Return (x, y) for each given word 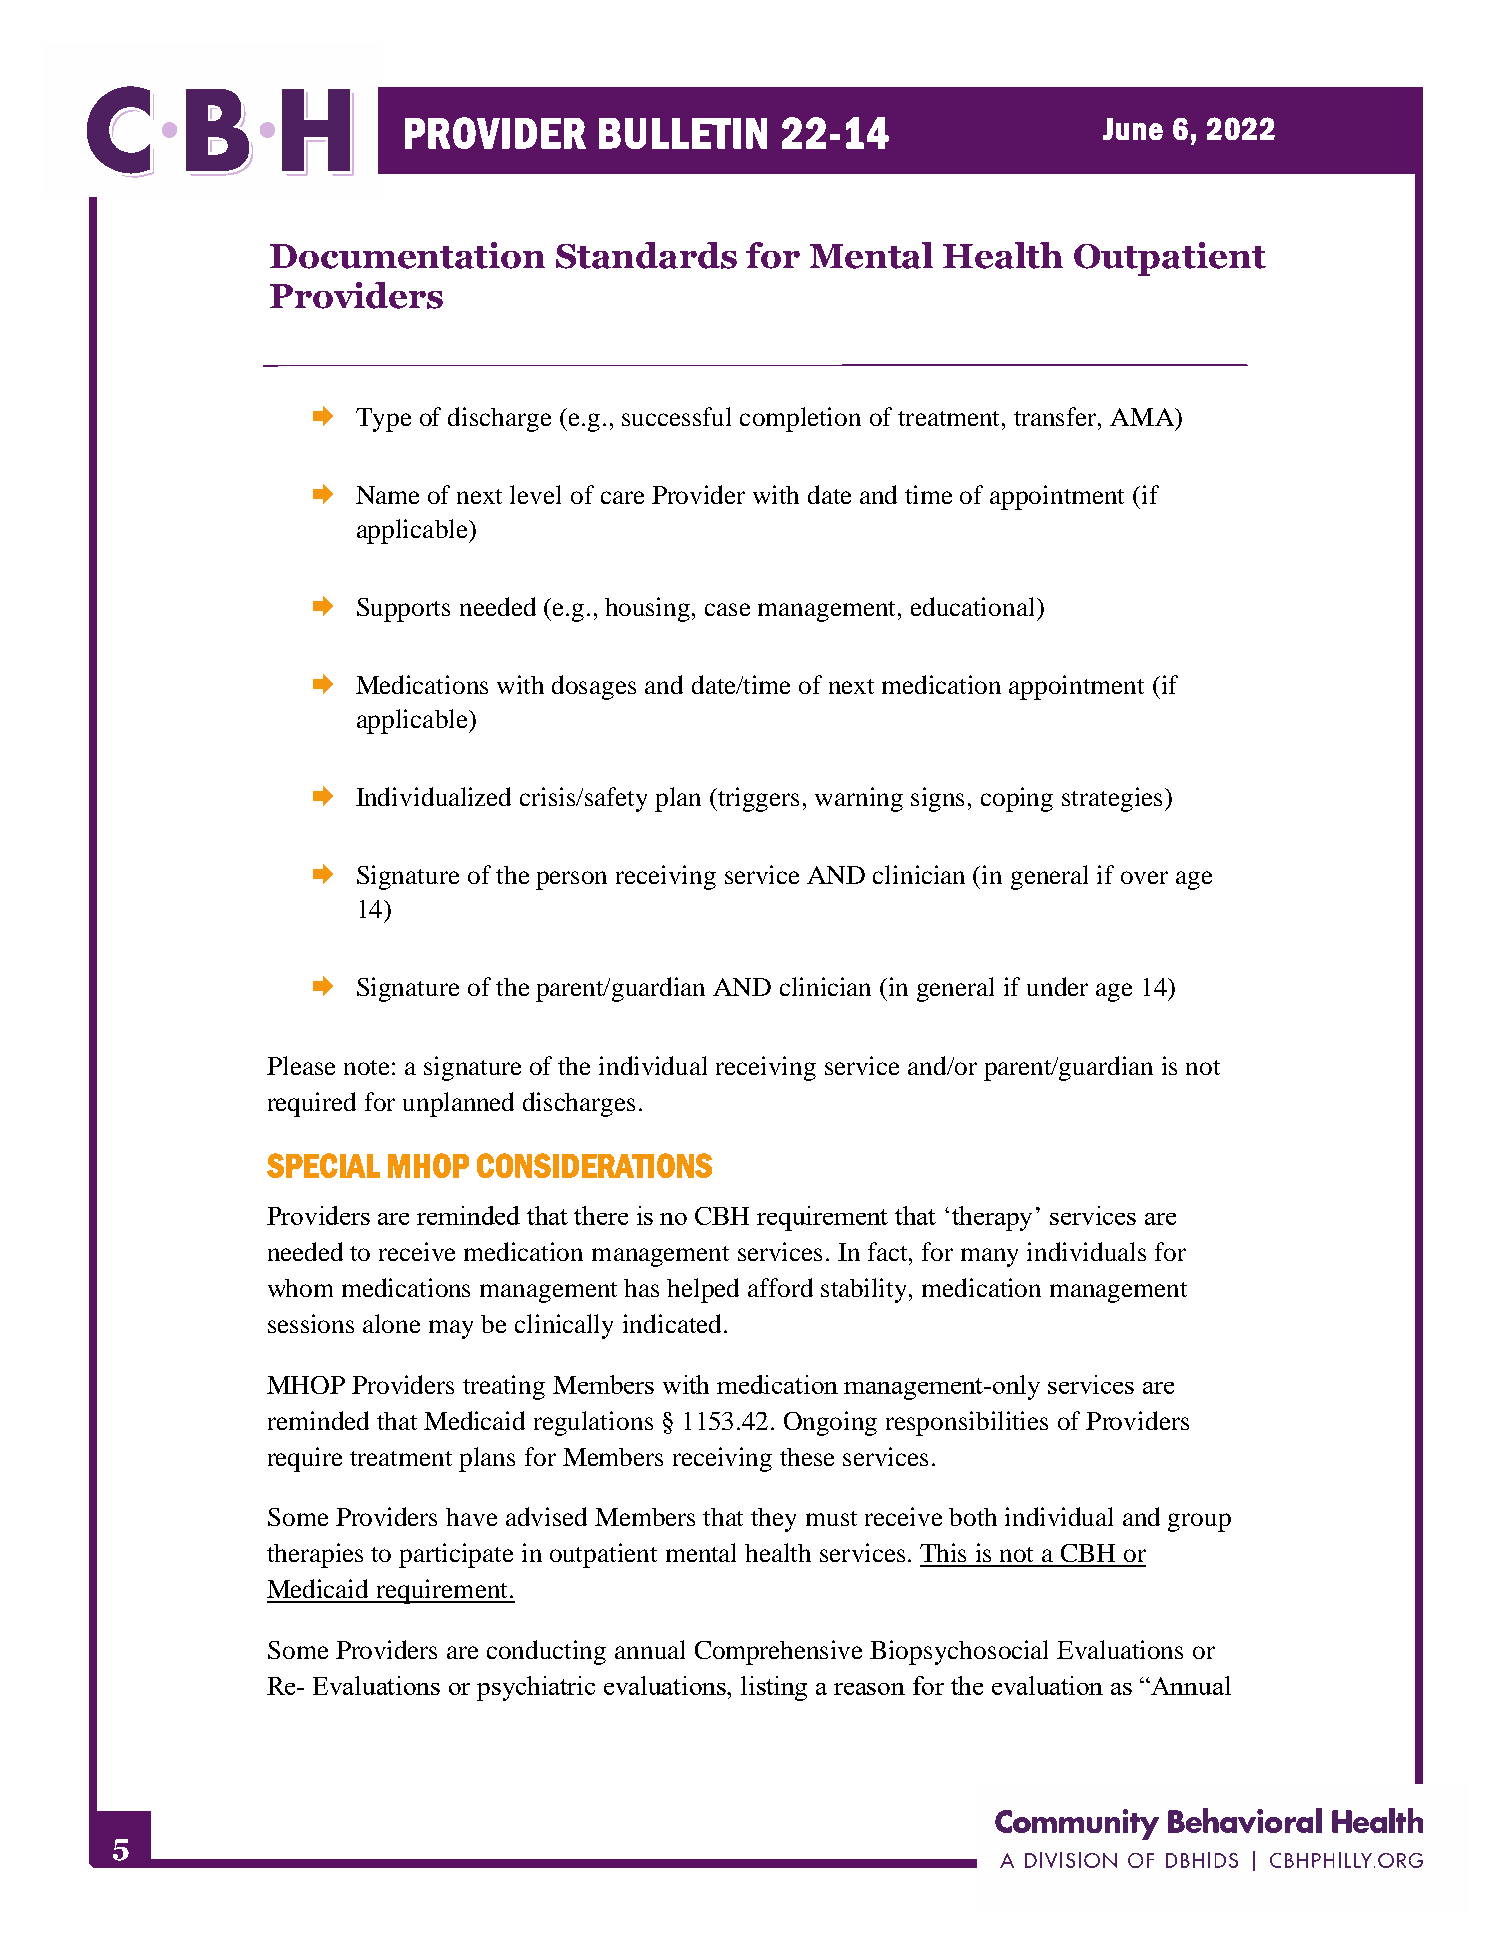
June (1133, 129)
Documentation (407, 255)
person (571, 880)
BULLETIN (683, 133)
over (1144, 877)
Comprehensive (778, 1652)
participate (456, 1555)
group (1199, 1522)
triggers (758, 799)
